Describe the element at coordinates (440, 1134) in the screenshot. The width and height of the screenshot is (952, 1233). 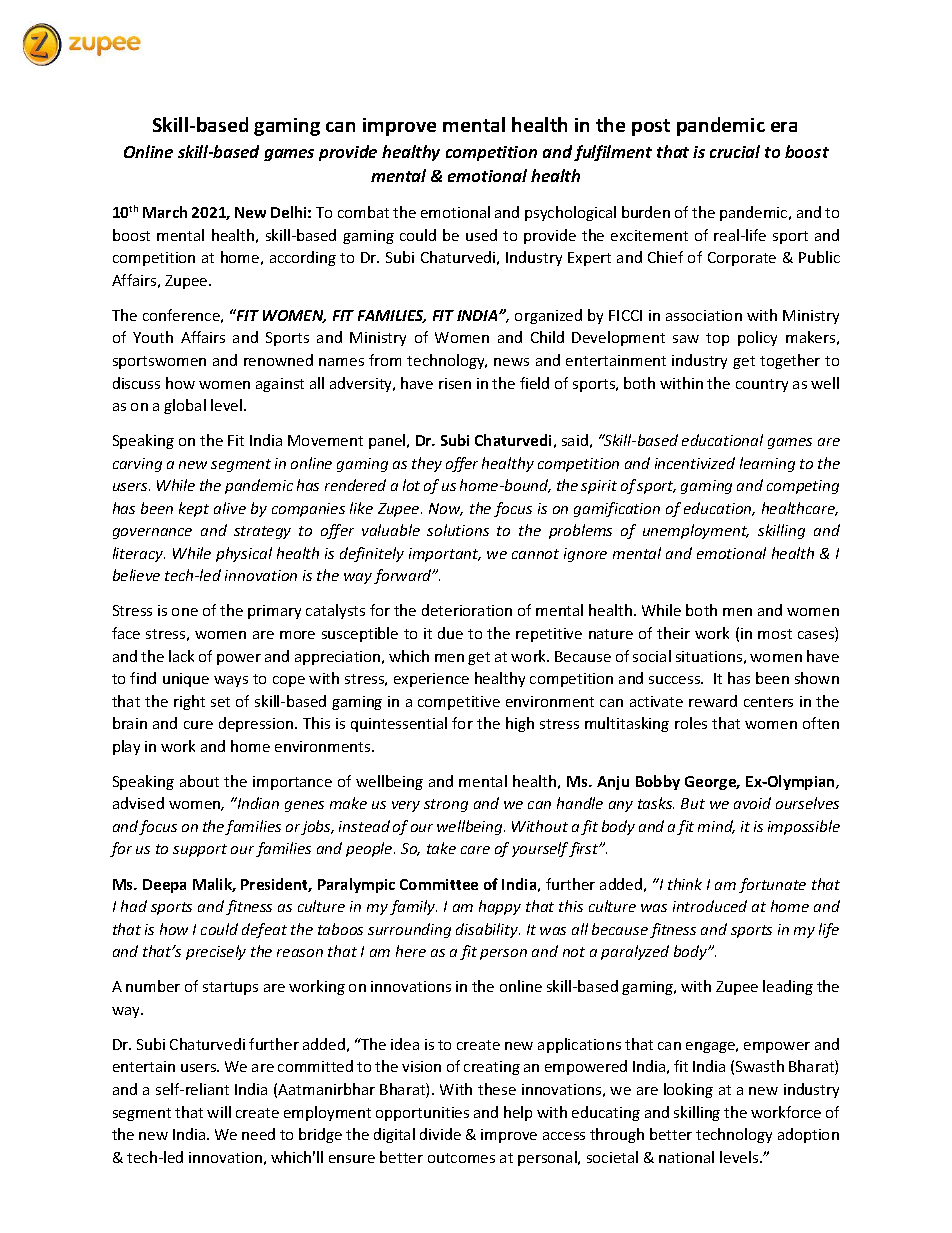
I see `divide` at that location.
